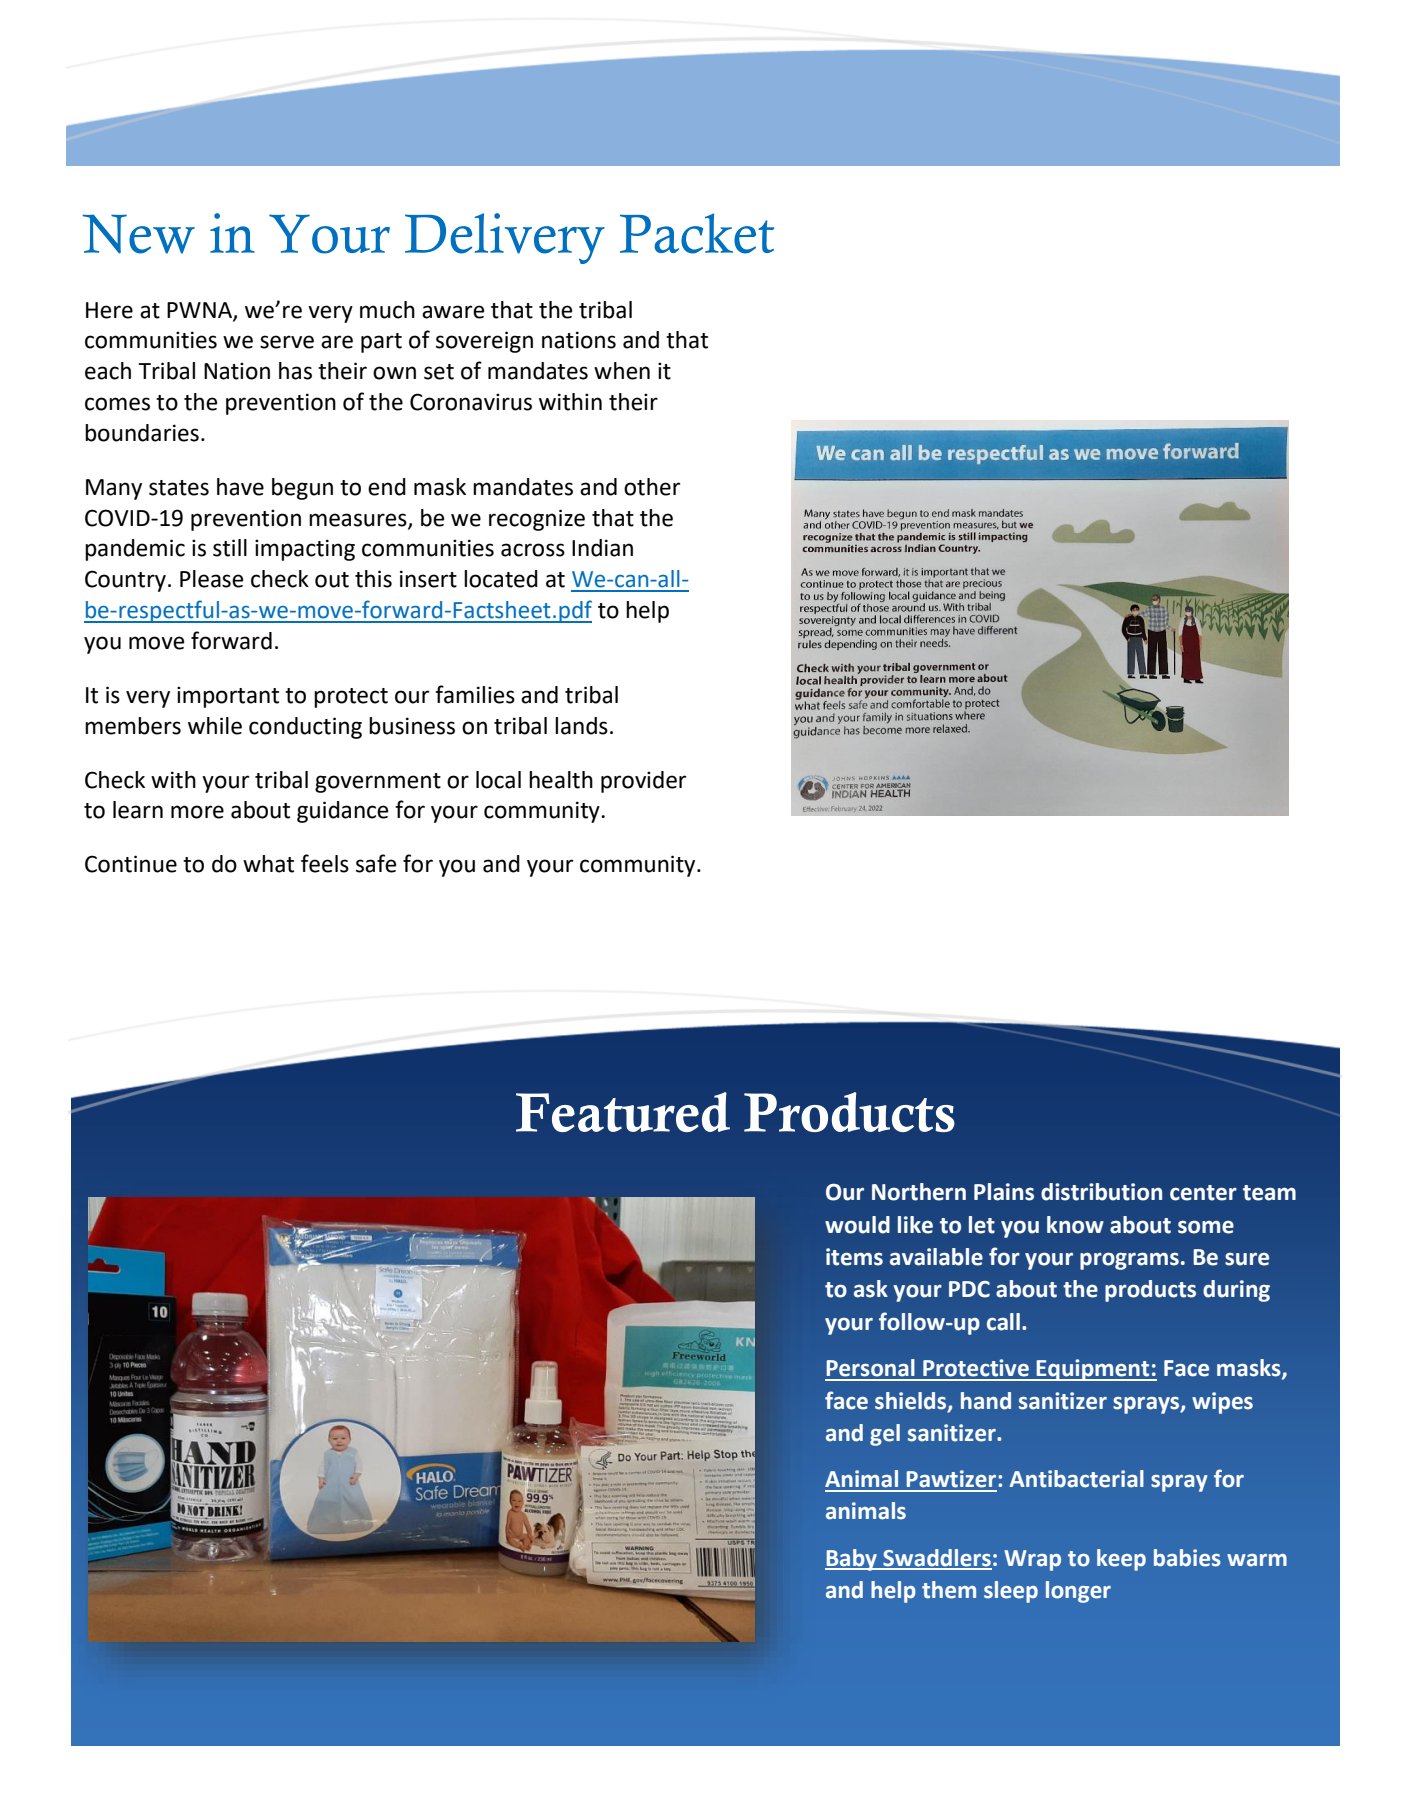 This screenshot has height=1819, width=1406. Describe the element at coordinates (268, 864) in the screenshot. I see `what` at that location.
